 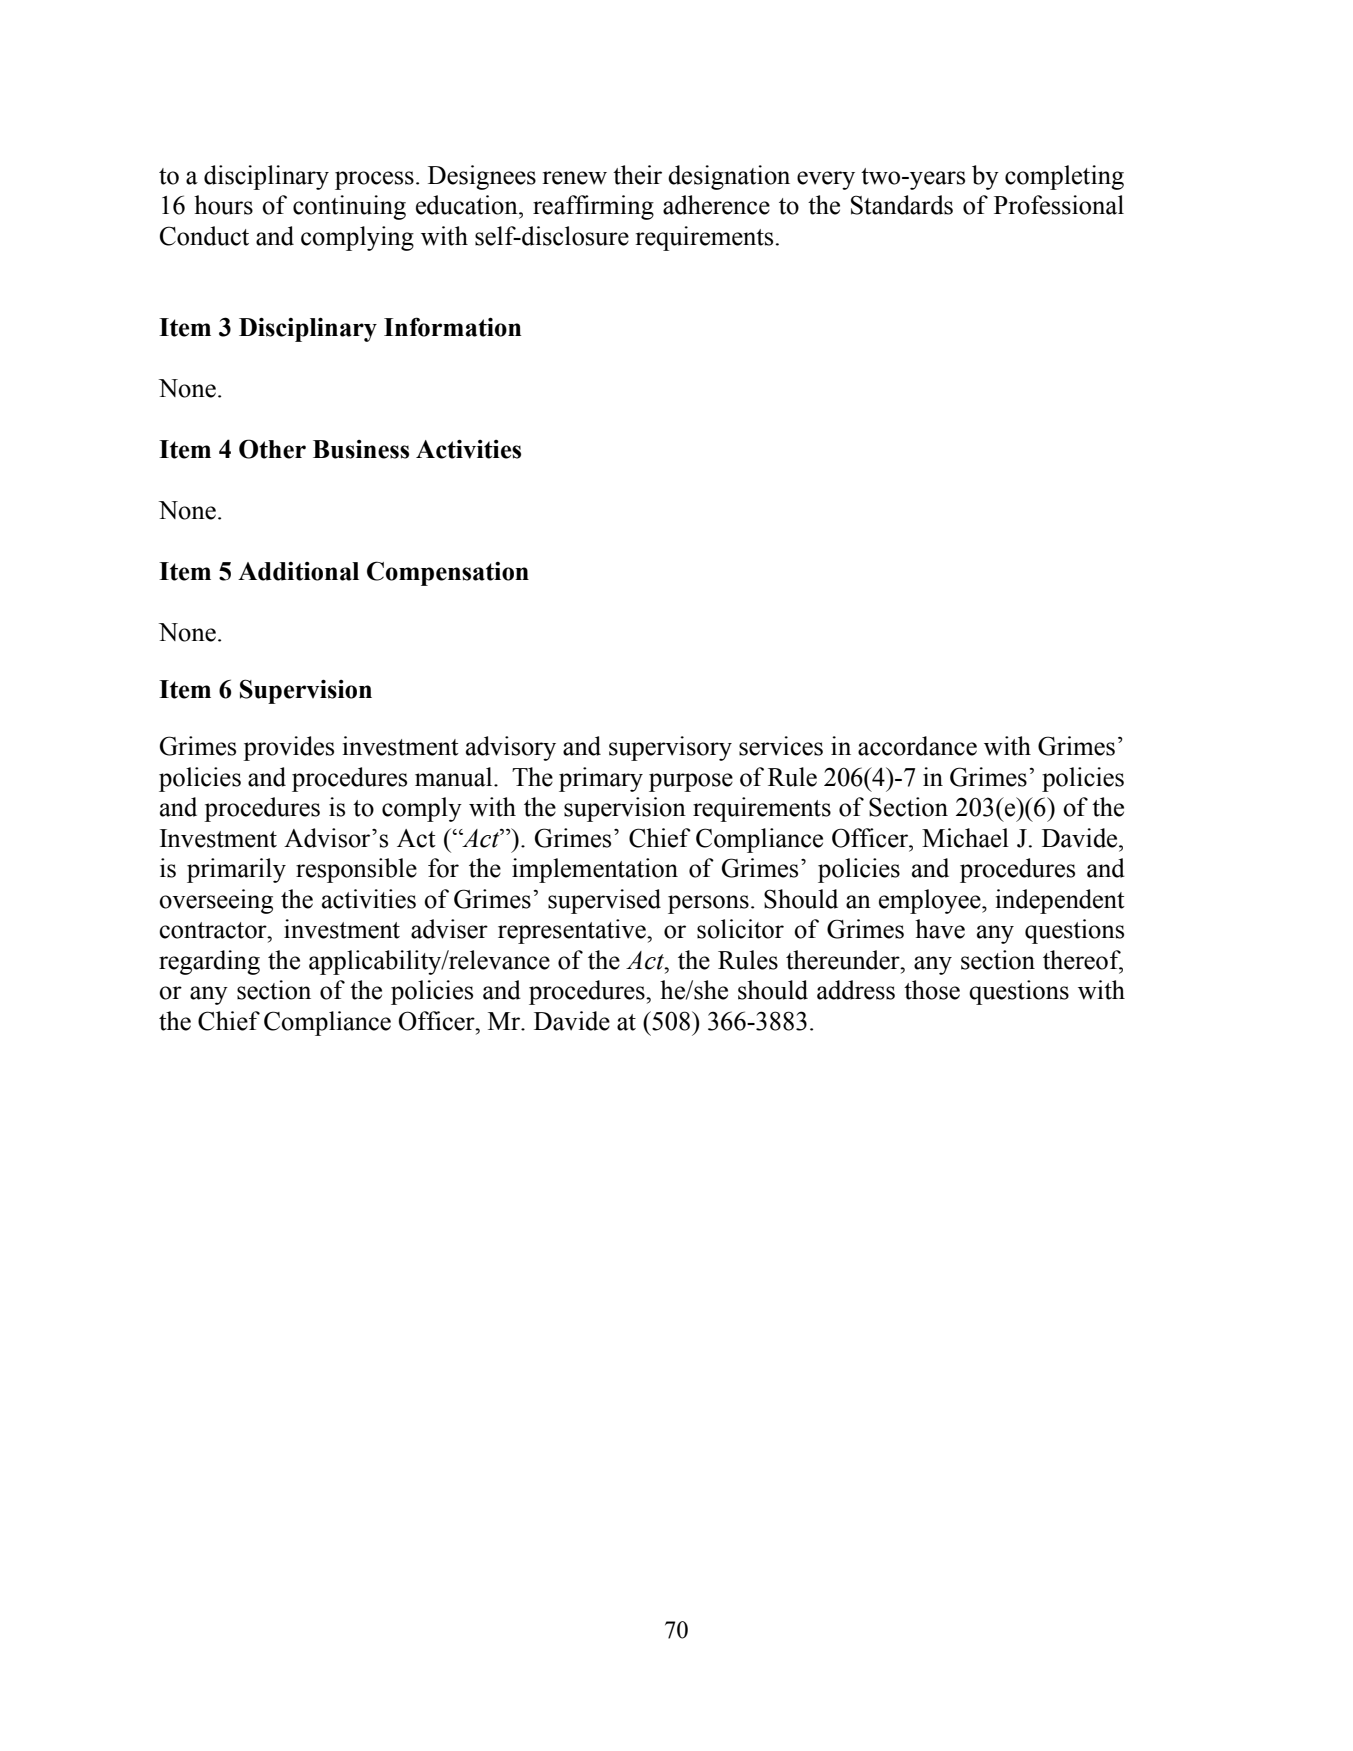 What do you see at coordinates (917, 746) in the page?
I see `accordance` at bounding box center [917, 746].
